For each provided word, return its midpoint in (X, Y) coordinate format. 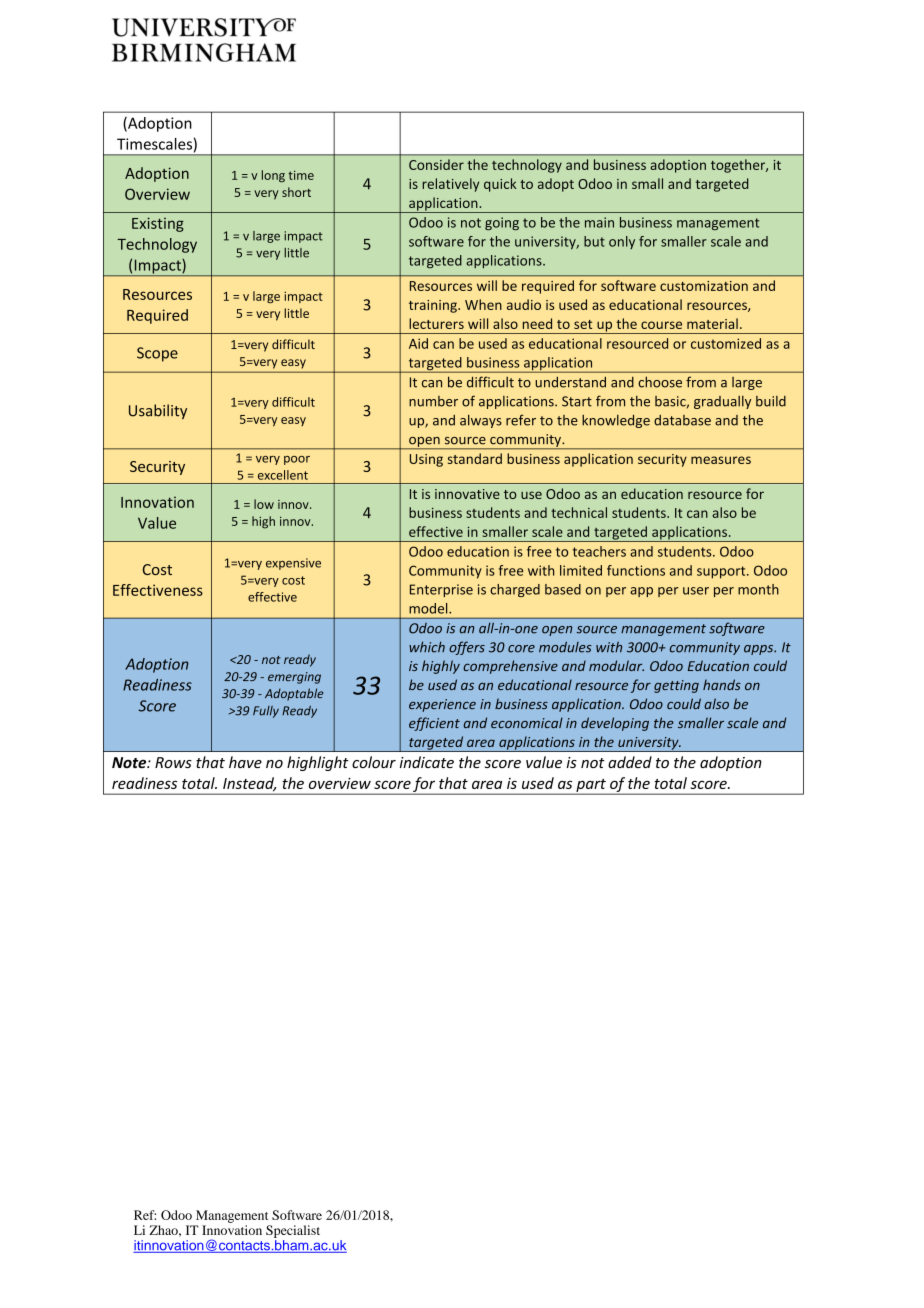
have (245, 762)
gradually (722, 402)
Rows (173, 762)
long (273, 176)
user (696, 591)
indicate (427, 762)
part (591, 786)
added (630, 762)
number (433, 401)
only (622, 242)
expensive (293, 564)
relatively (450, 185)
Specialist (293, 1231)
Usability (158, 411)
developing (615, 724)
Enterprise (441, 590)
